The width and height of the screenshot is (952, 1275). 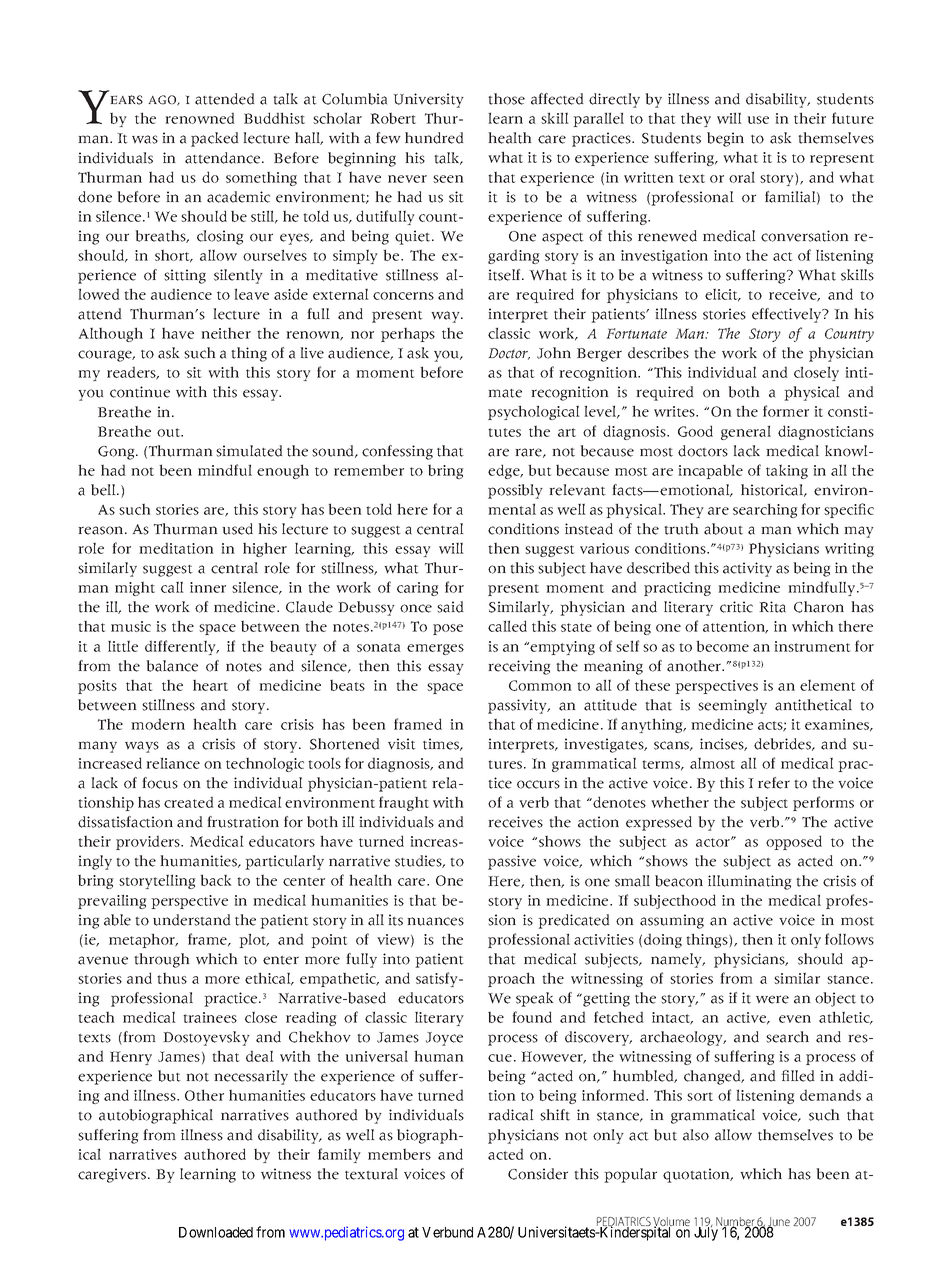 I want to click on hundred, so click(x=434, y=138).
